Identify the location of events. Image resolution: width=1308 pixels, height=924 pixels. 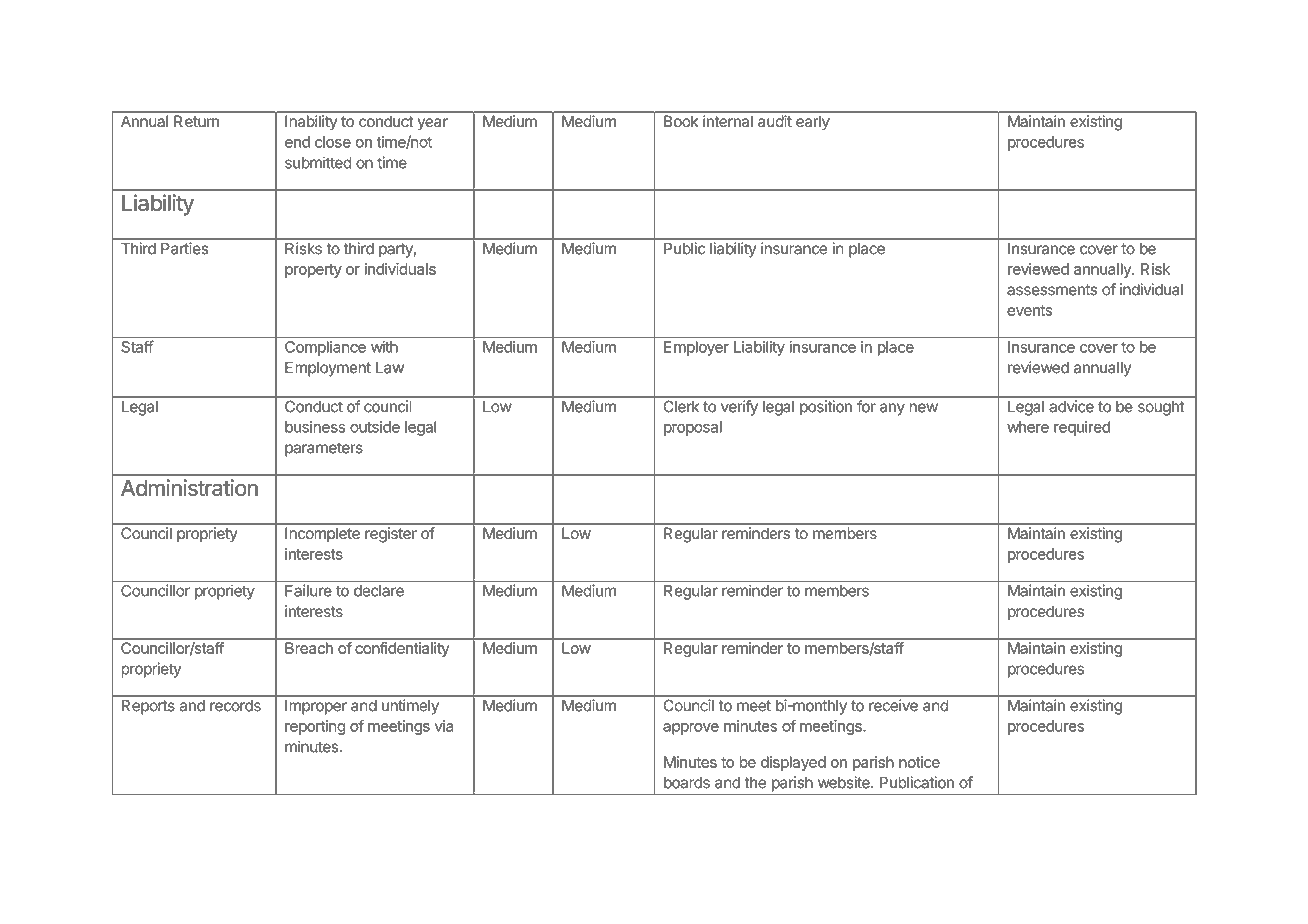
(1029, 310).
